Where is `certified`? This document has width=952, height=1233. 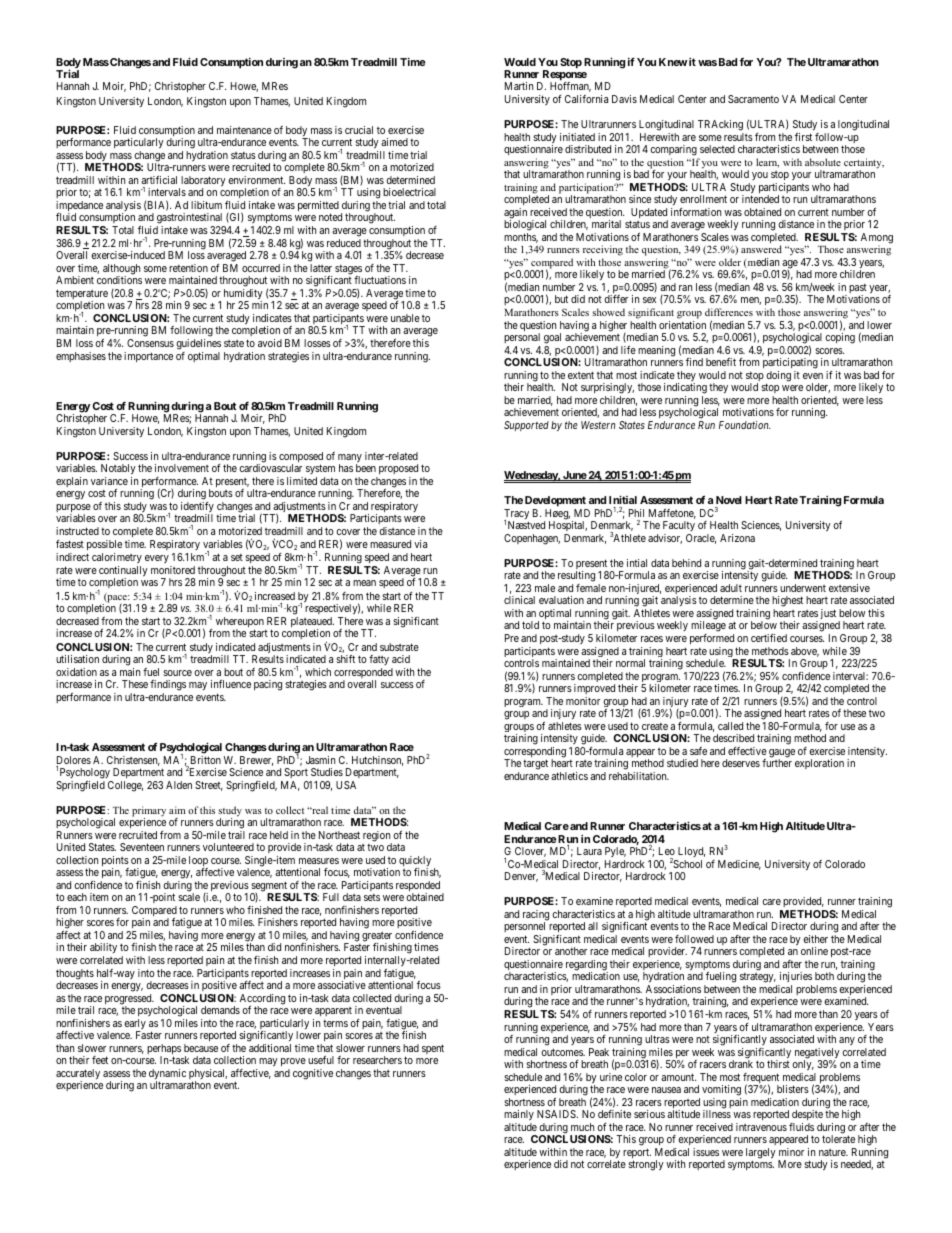 certified is located at coordinates (769, 638).
